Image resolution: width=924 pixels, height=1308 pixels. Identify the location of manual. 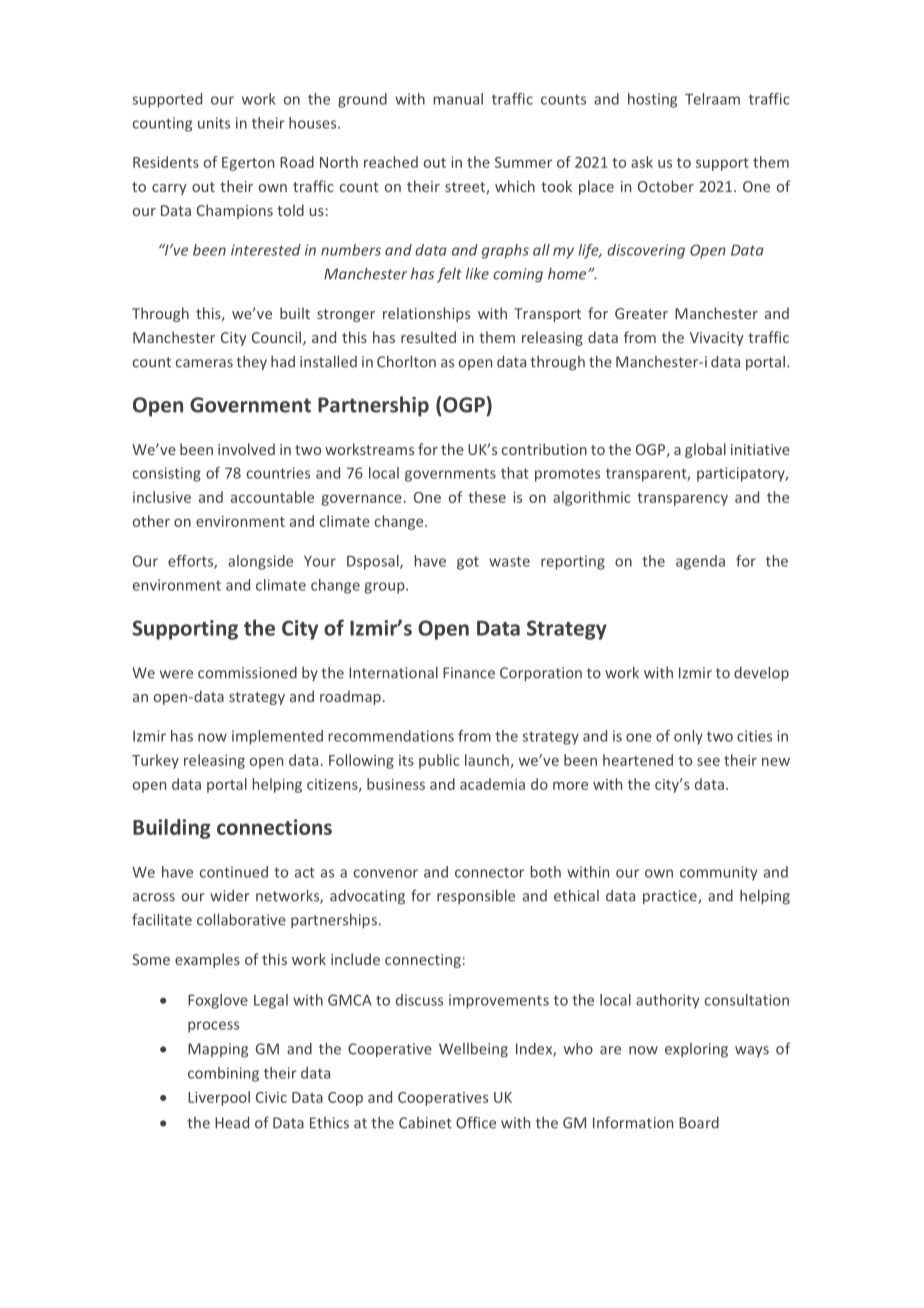
(458, 99).
